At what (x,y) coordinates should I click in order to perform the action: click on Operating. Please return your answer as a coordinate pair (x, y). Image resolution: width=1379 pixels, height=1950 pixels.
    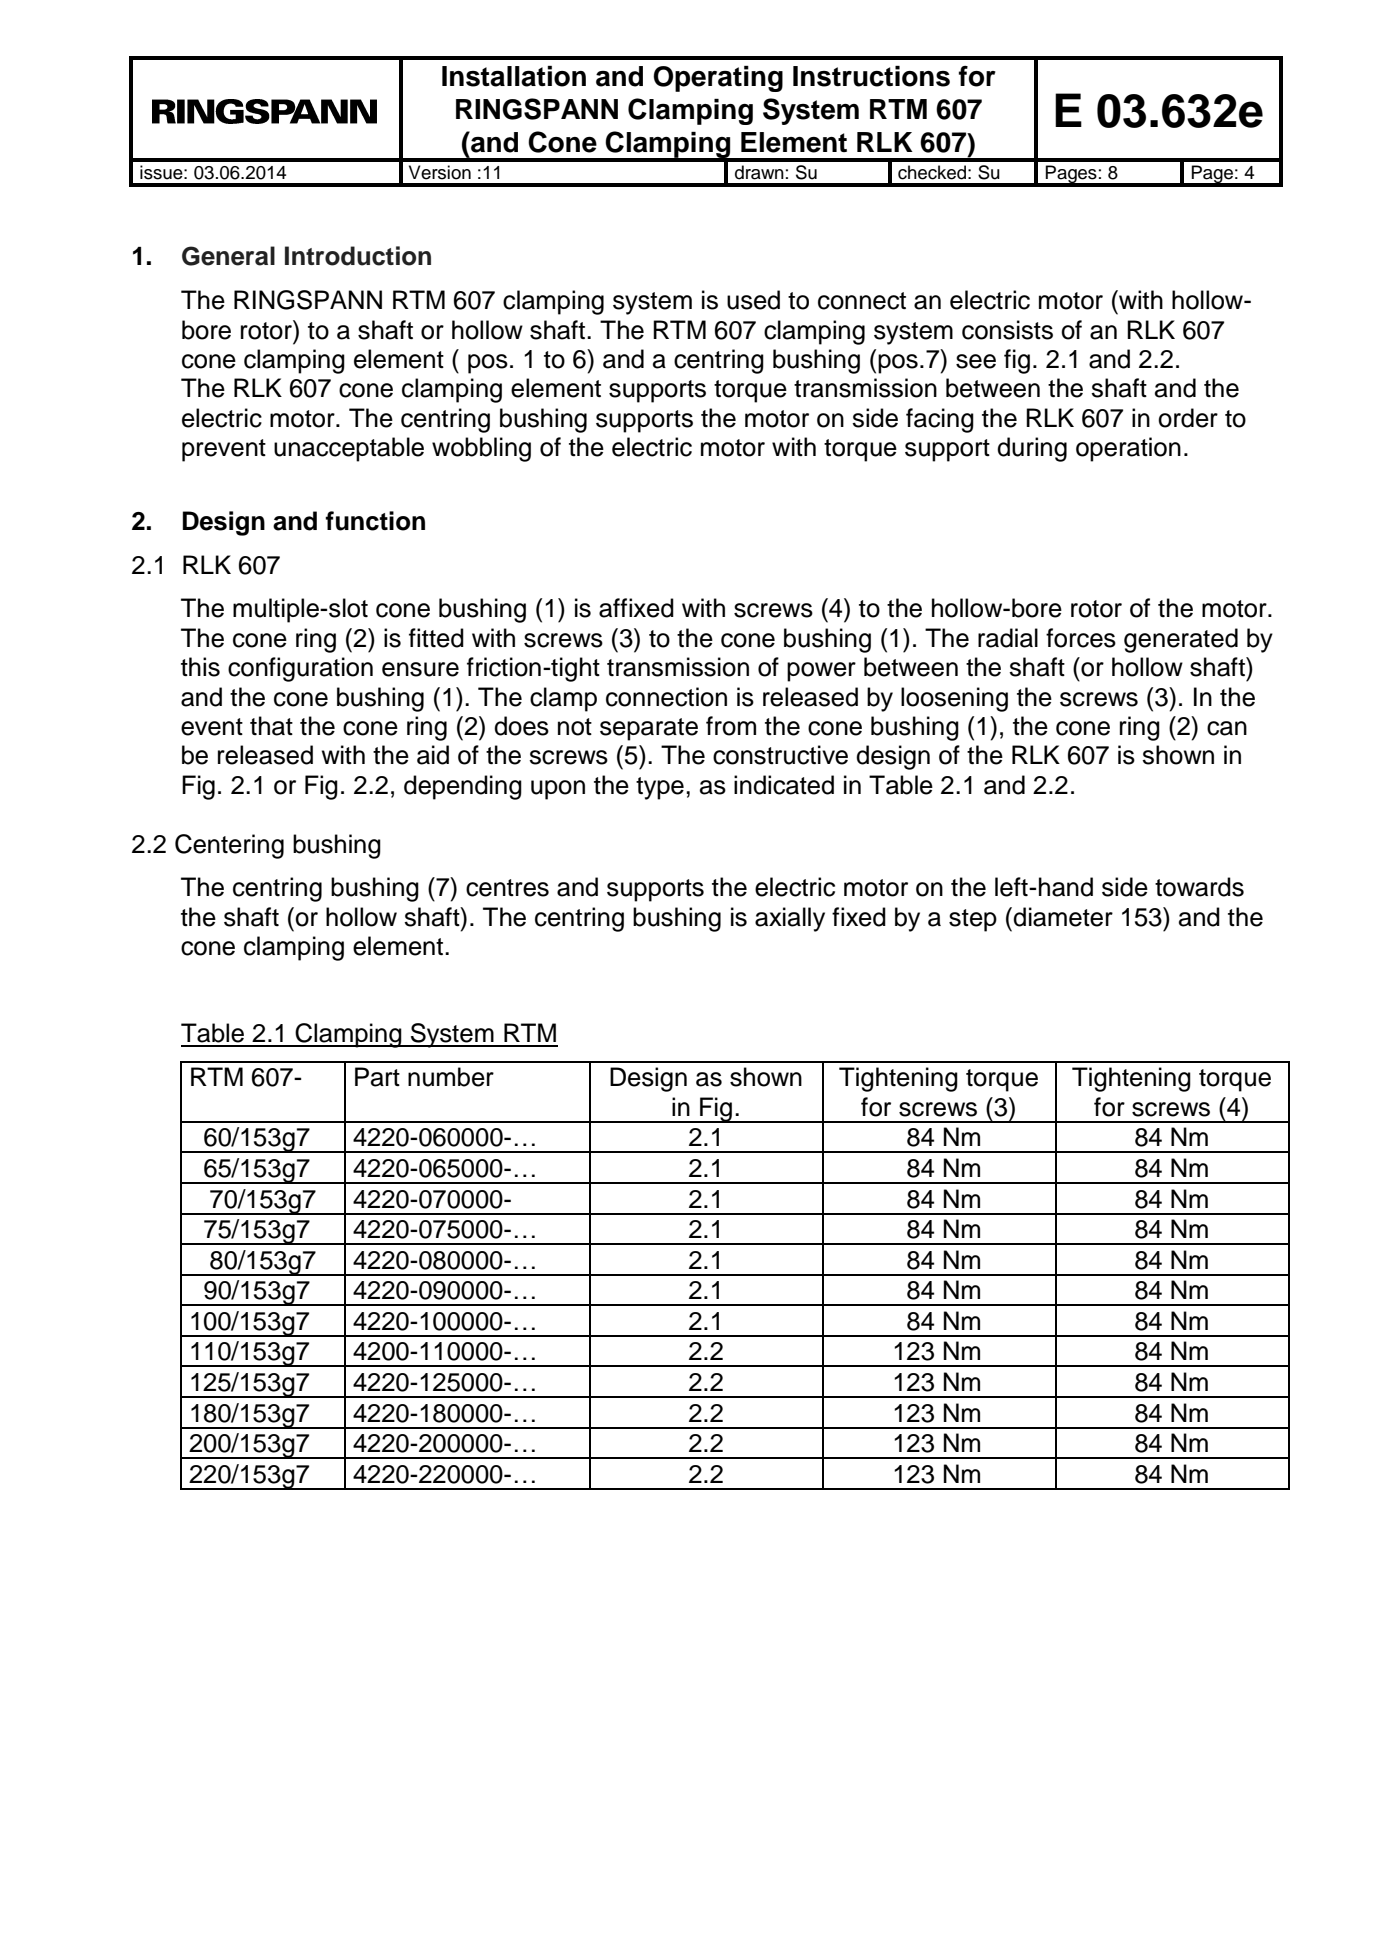
    Looking at the image, I should click on (718, 79).
